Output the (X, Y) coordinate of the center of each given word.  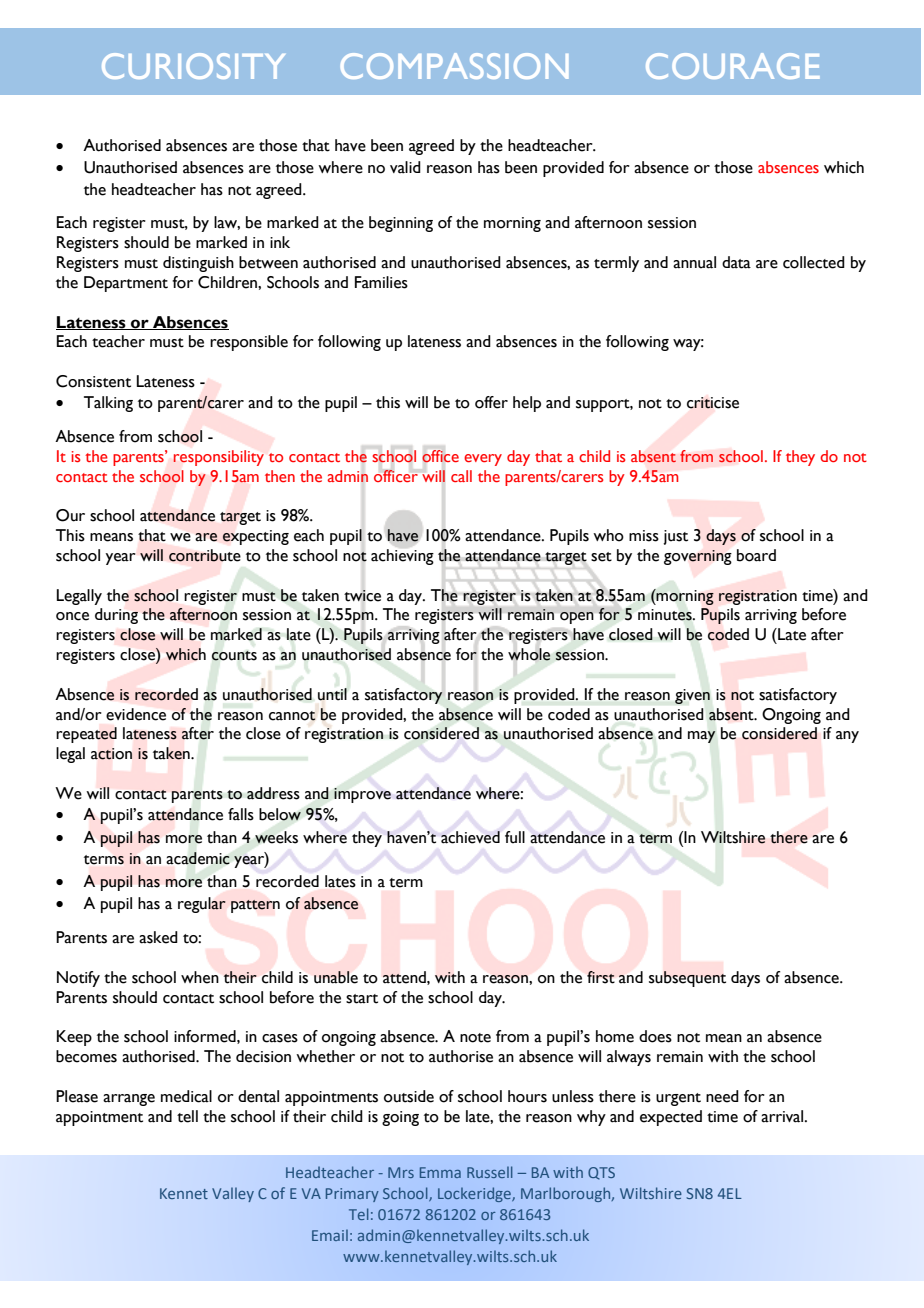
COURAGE (733, 66)
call (461, 476)
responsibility (218, 458)
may (702, 737)
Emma (440, 1172)
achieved (470, 837)
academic (198, 858)
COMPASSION (454, 66)
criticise (713, 403)
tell (187, 1116)
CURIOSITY (193, 66)
